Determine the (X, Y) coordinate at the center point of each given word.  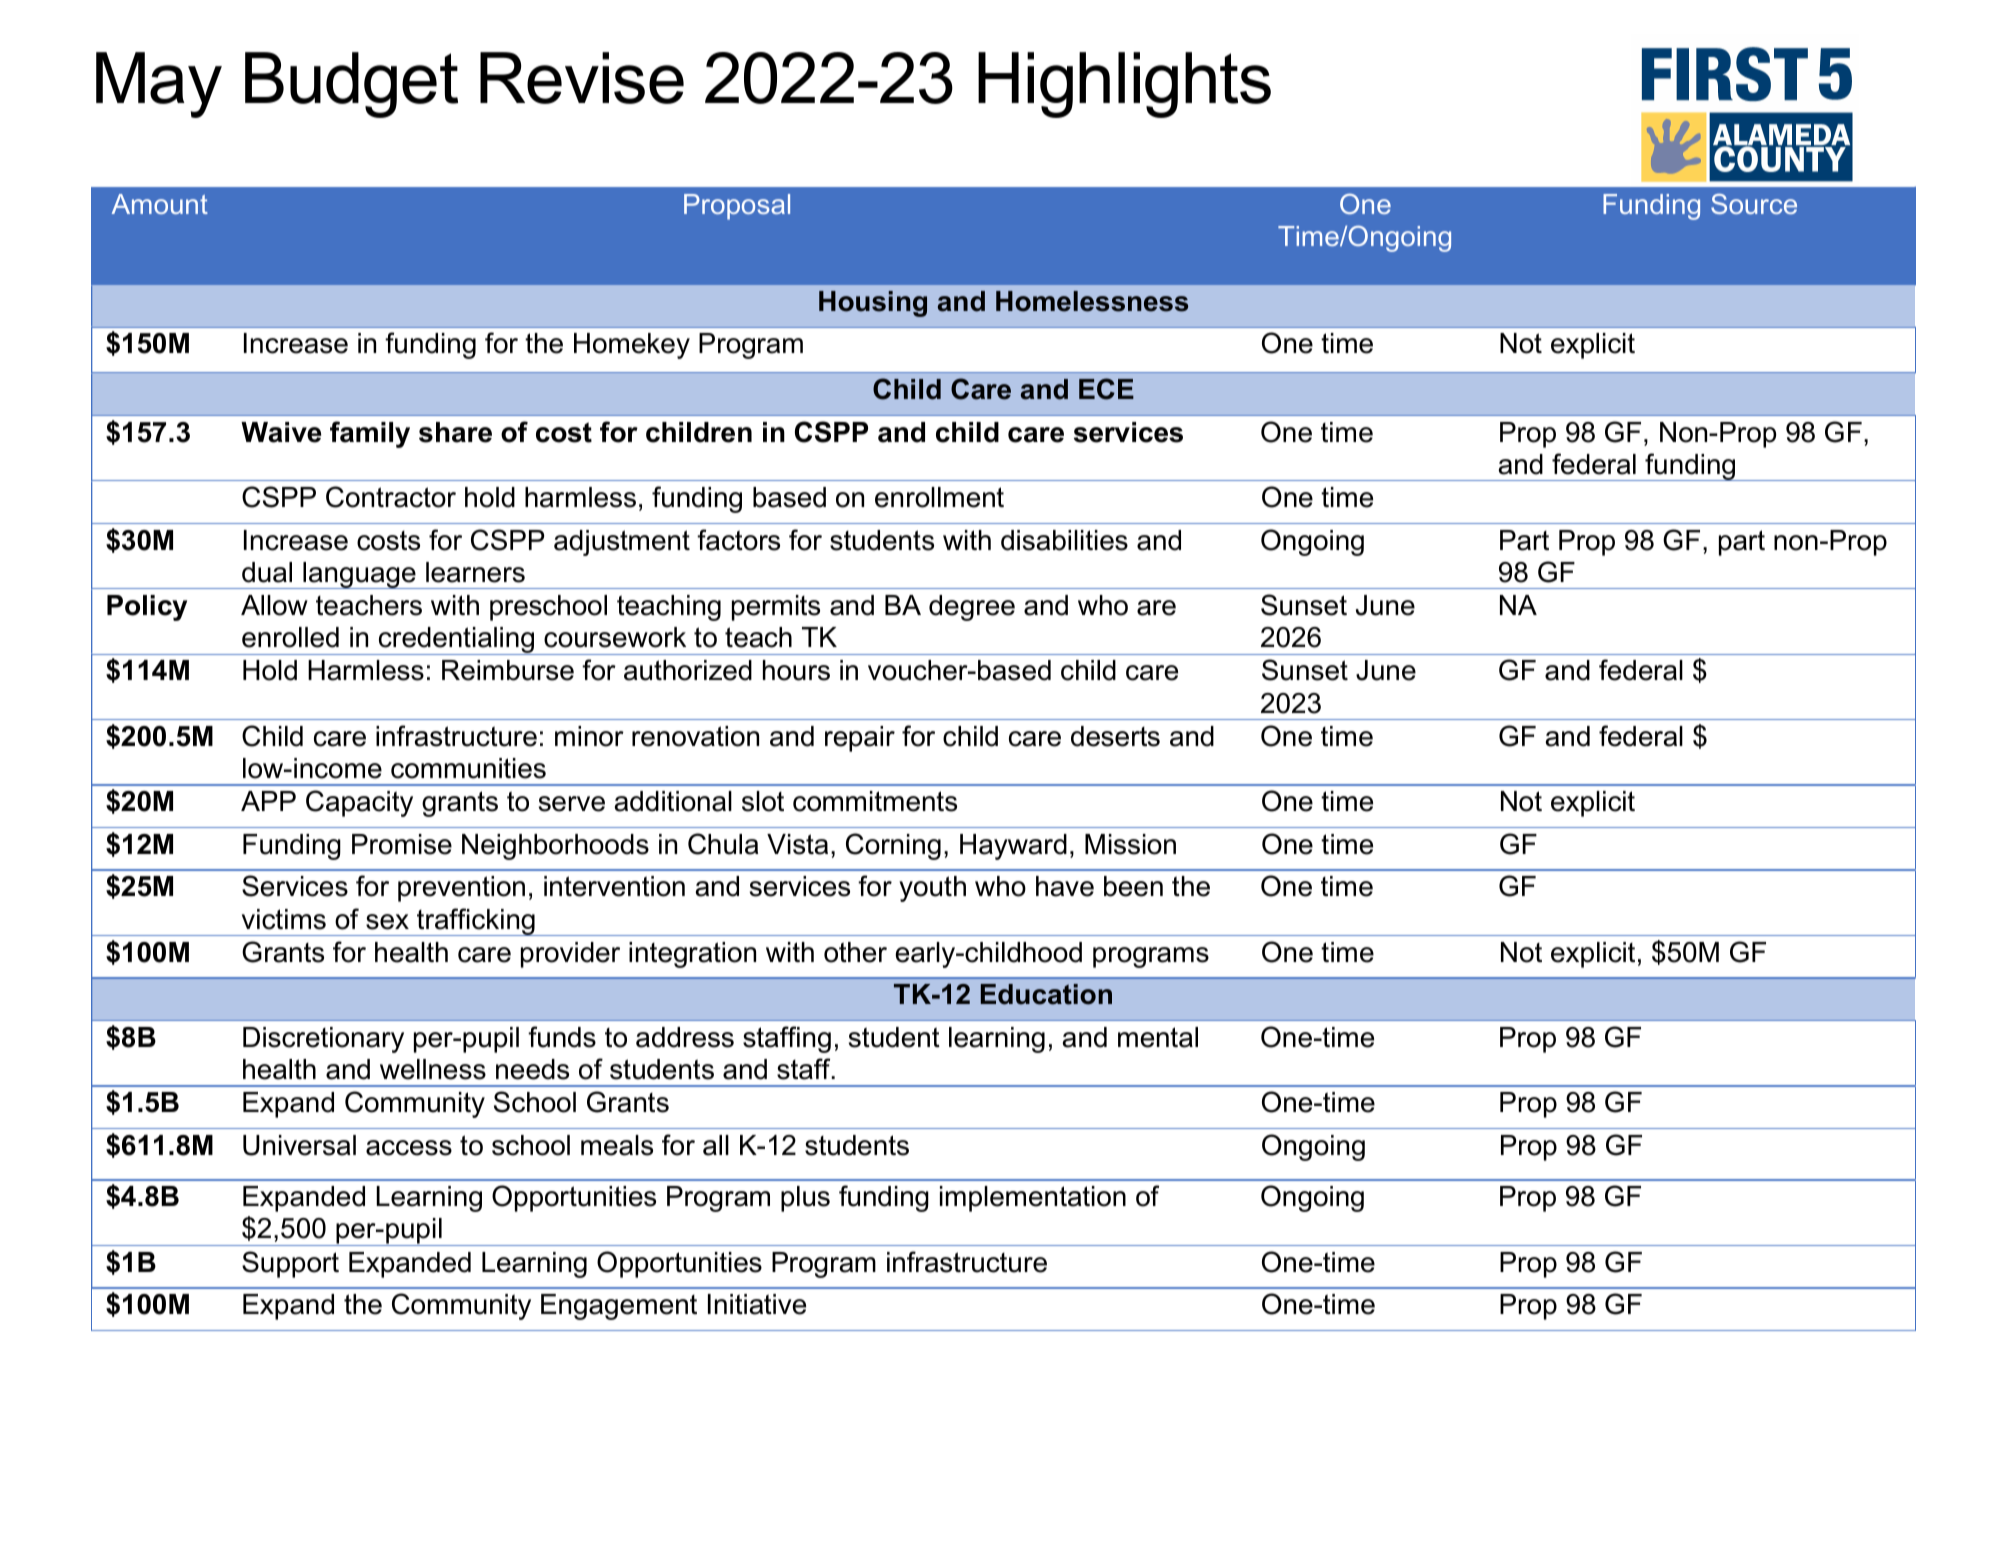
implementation (1033, 1199)
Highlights (1124, 85)
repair (860, 739)
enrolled (290, 637)
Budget (351, 85)
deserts (1115, 736)
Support (290, 1264)
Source (1754, 204)
